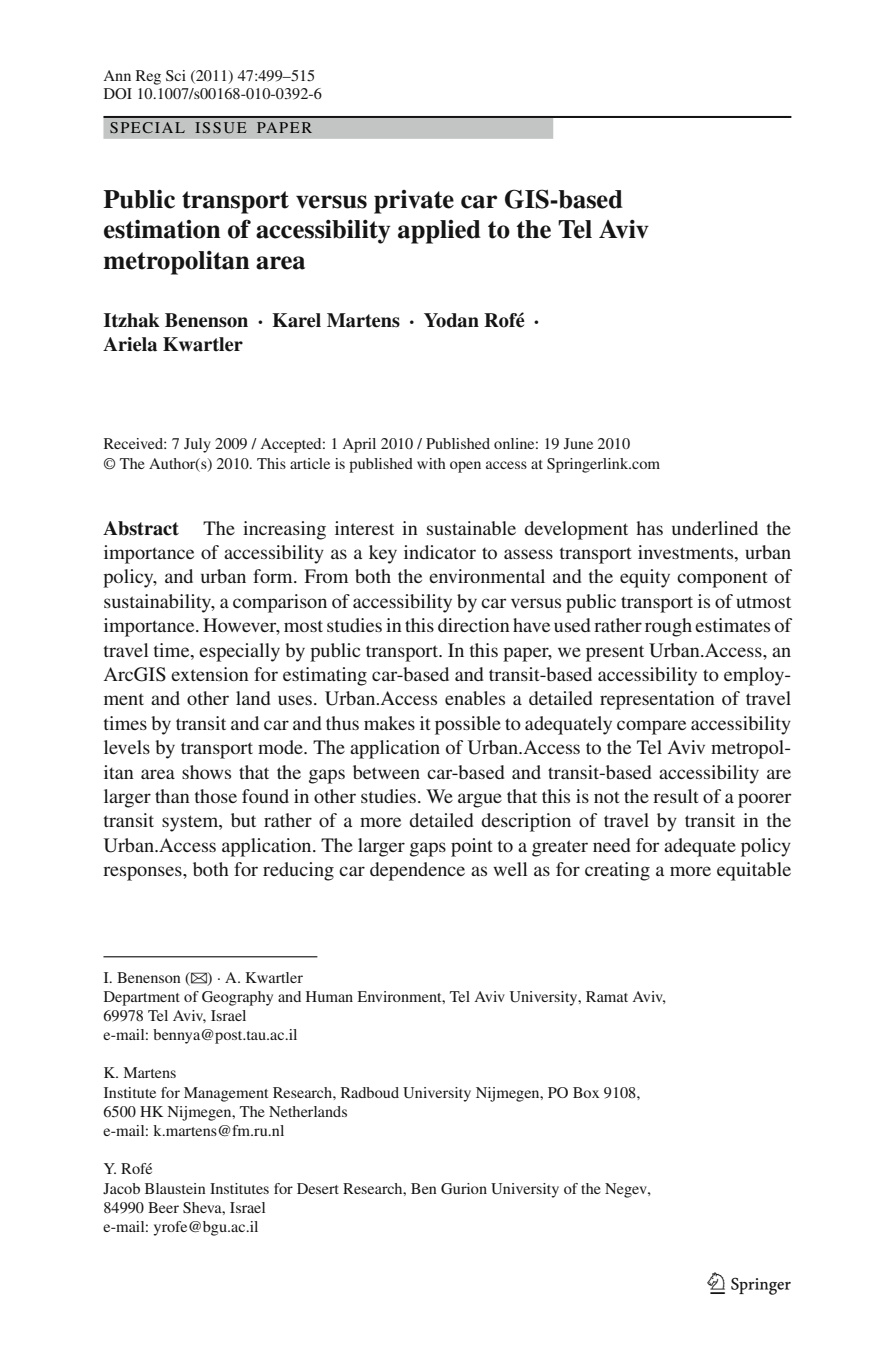 The image size is (896, 1359). What do you see at coordinates (754, 871) in the screenshot?
I see `equitable` at bounding box center [754, 871].
